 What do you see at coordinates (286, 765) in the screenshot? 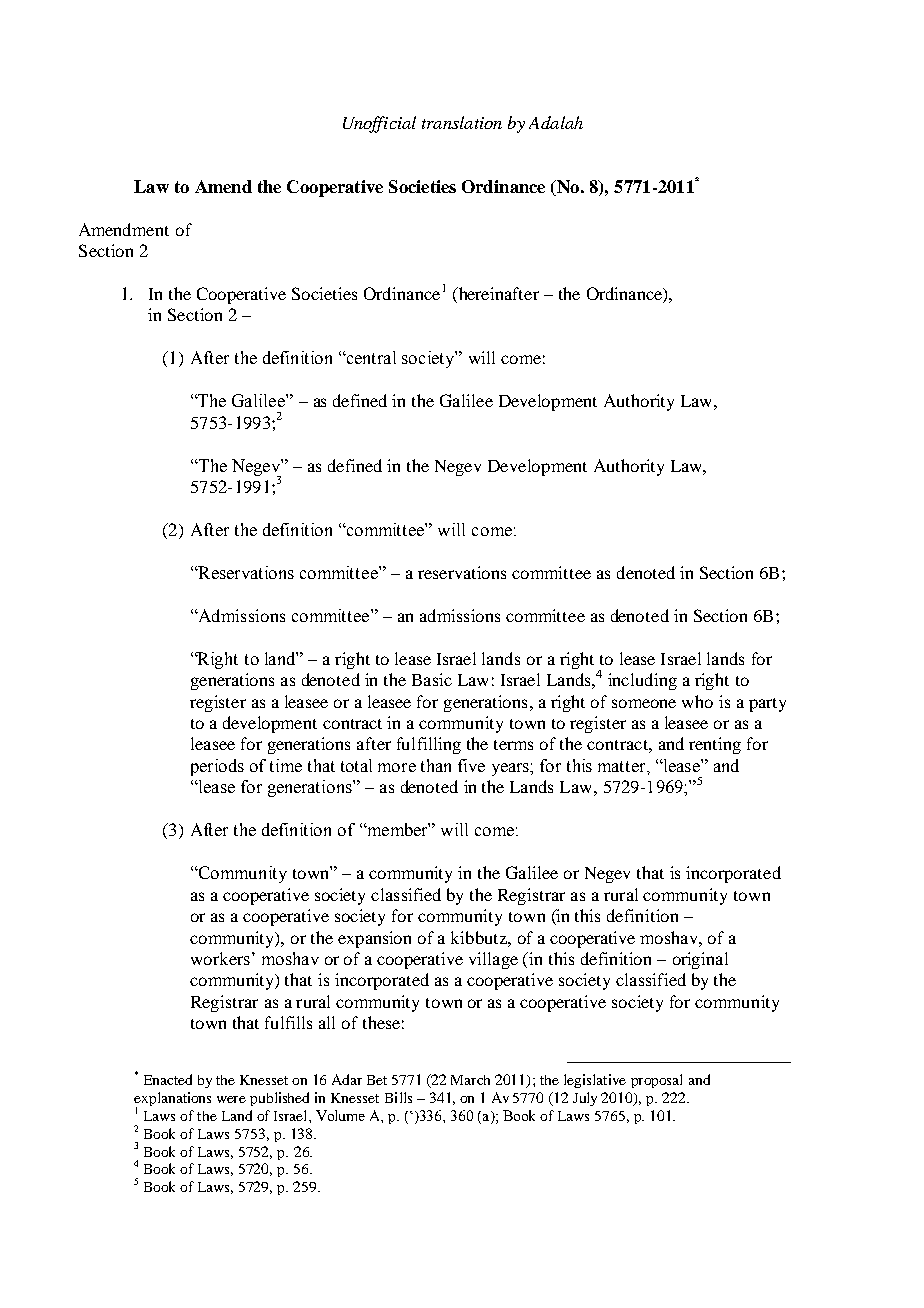
I see `time` at bounding box center [286, 765].
